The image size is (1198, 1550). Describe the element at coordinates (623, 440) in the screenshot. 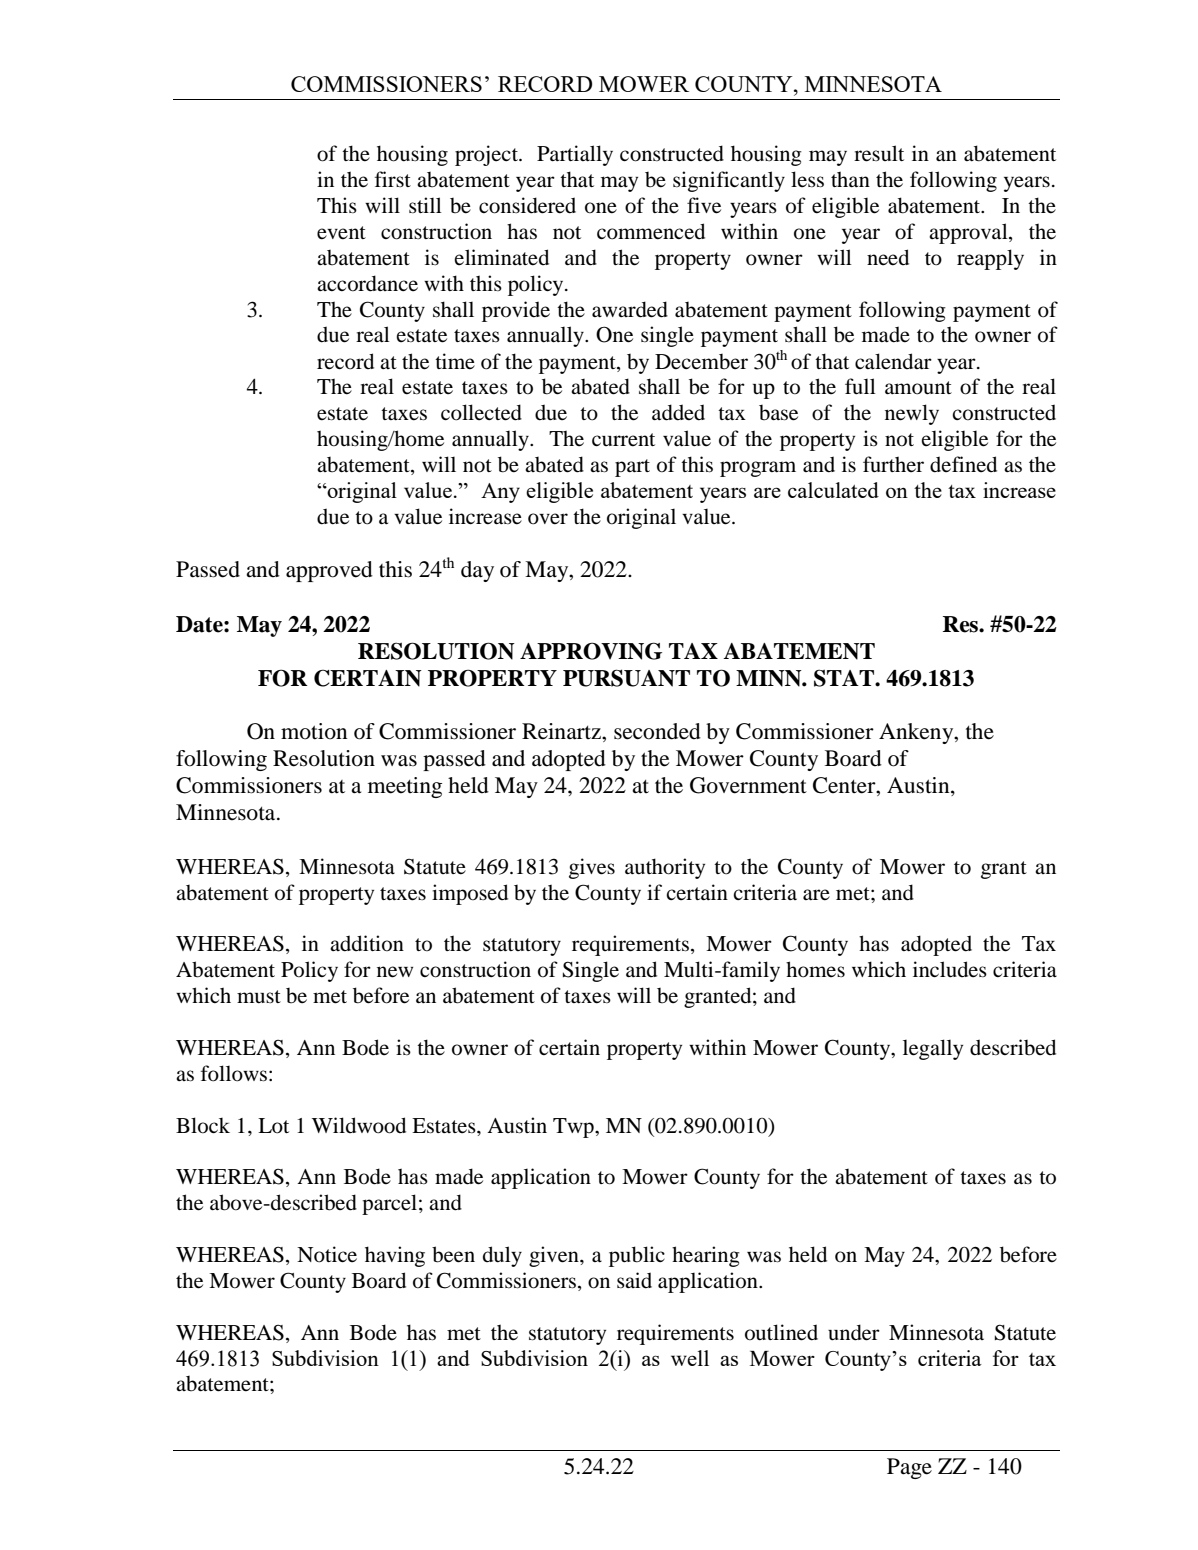

I see `current` at that location.
